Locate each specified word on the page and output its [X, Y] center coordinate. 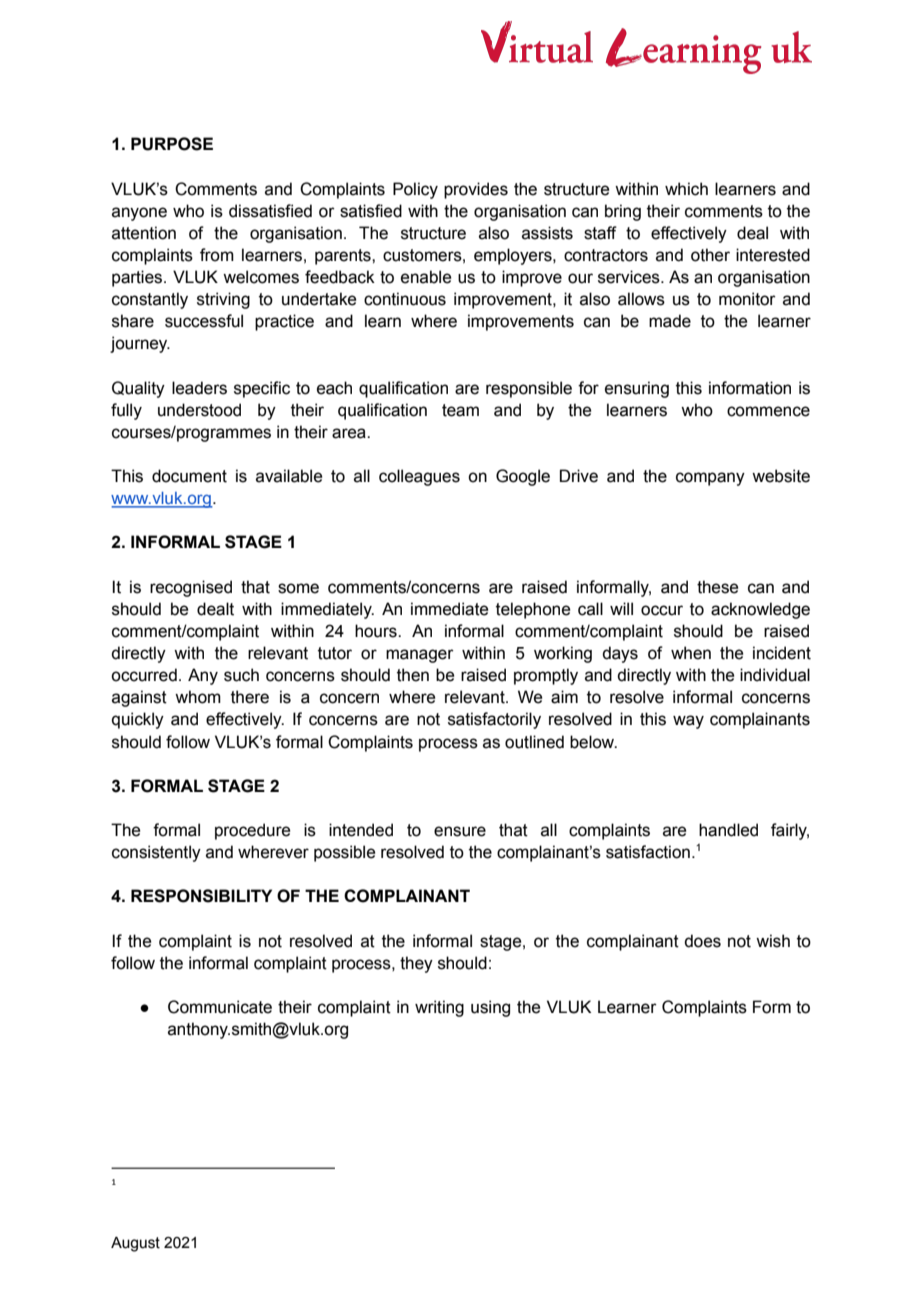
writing [439, 1008]
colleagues [419, 477]
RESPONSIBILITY [201, 896]
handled [728, 830]
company [710, 479]
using [490, 1008]
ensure [460, 831]
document [189, 476]
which [686, 189]
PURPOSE [172, 144]
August [135, 1244]
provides [476, 190]
